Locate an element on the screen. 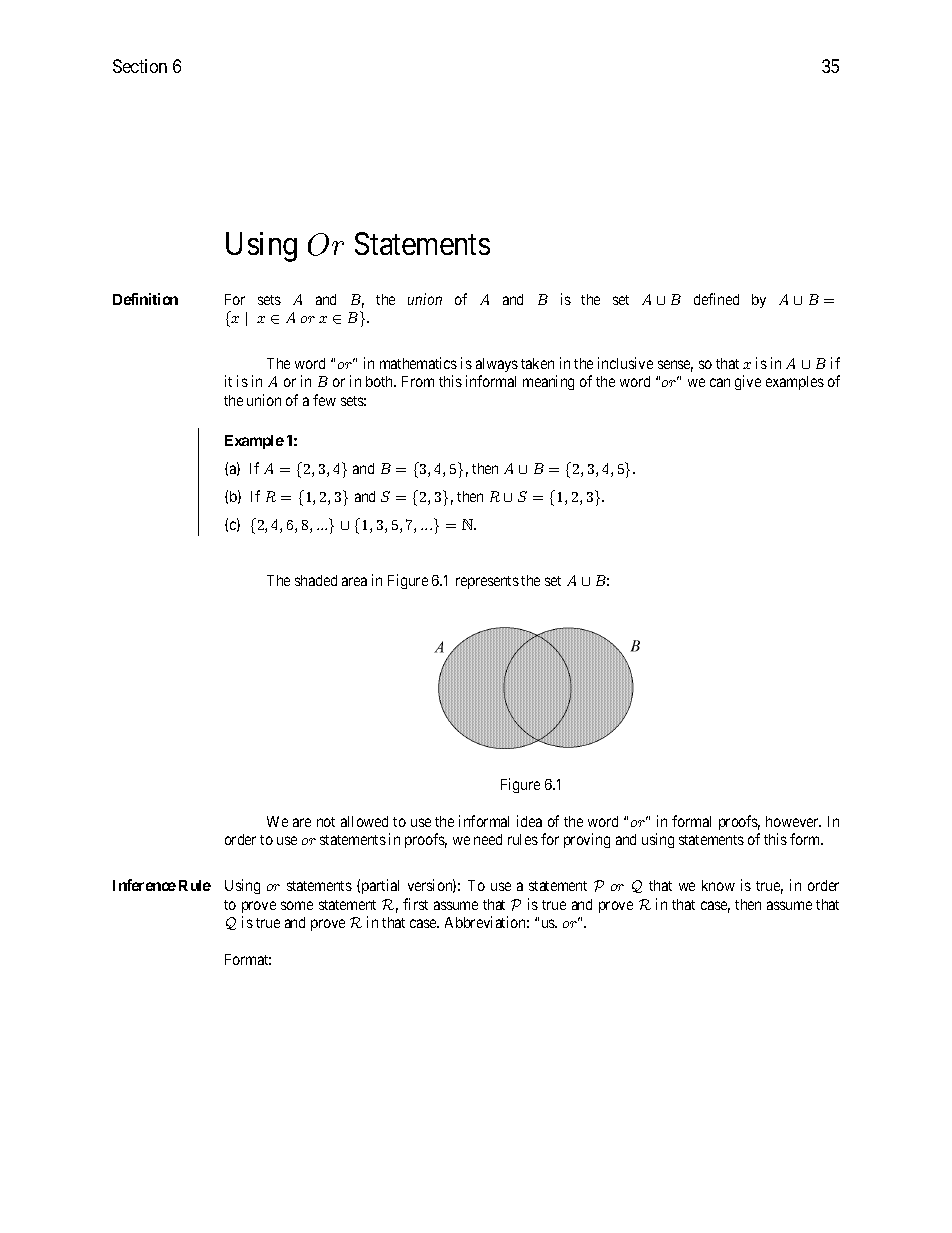 The image size is (952, 1233). first is located at coordinates (415, 904).
